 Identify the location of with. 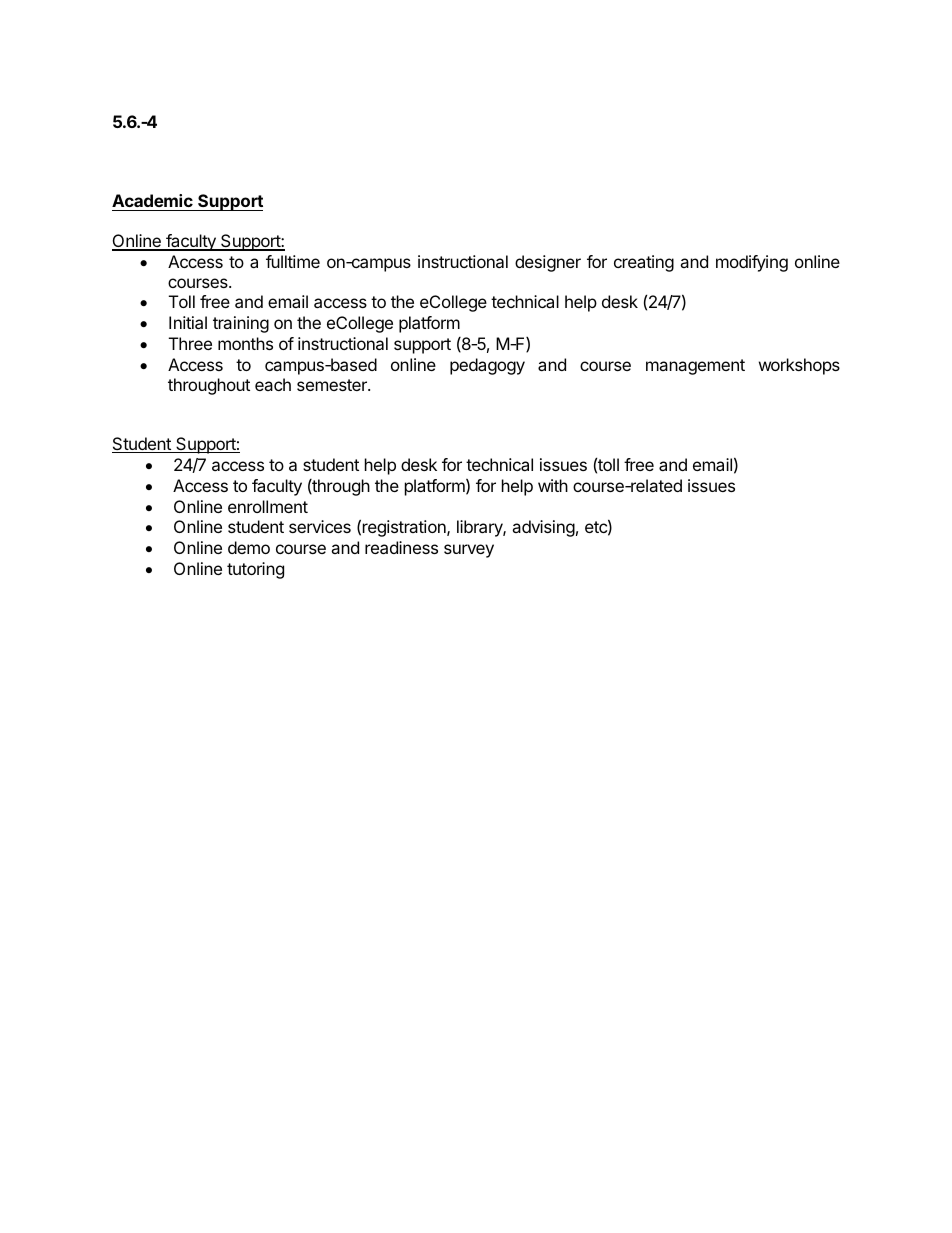
(553, 485).
